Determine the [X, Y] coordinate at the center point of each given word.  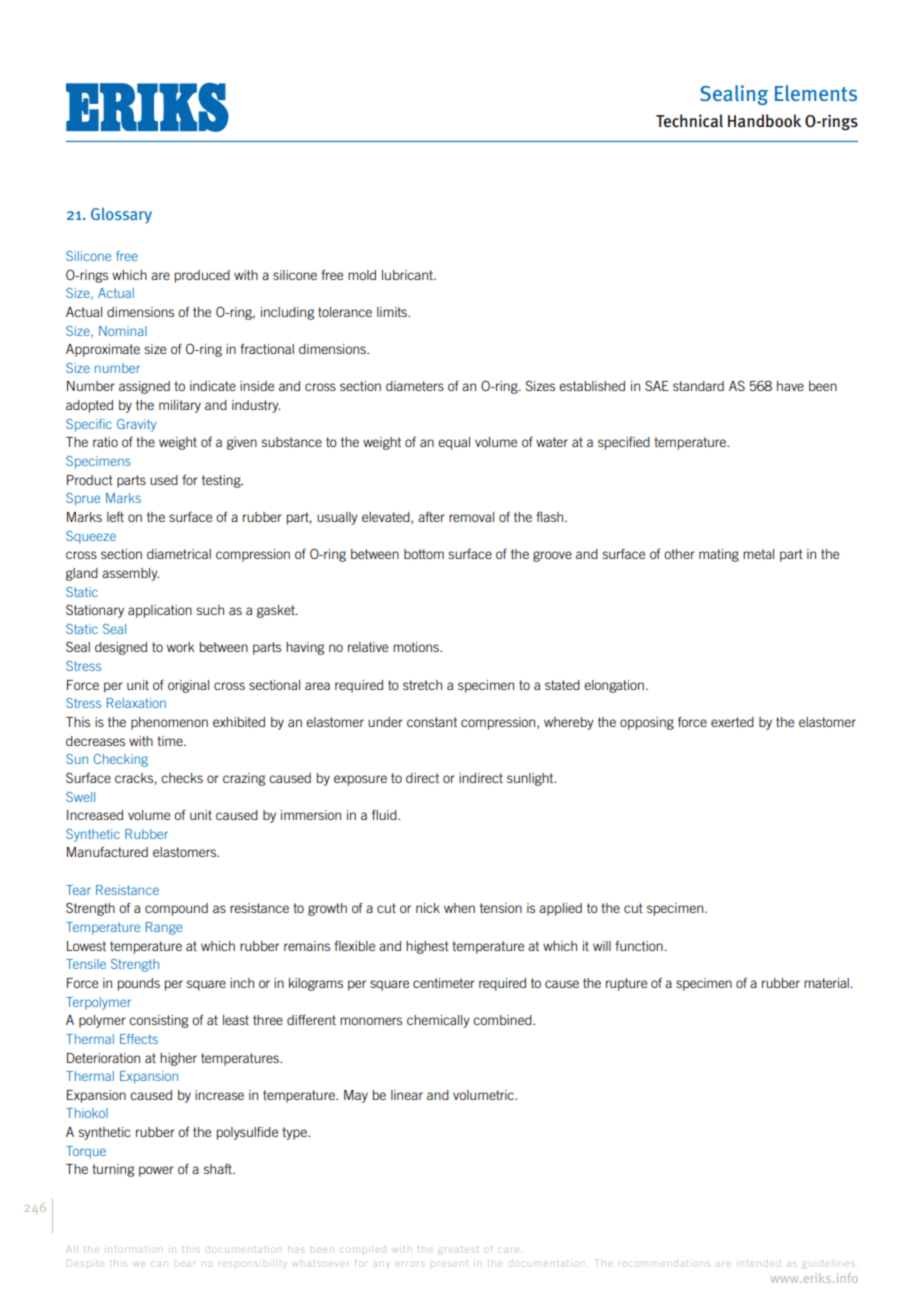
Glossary [121, 215]
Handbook [764, 121]
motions [417, 647]
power [156, 1171]
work [180, 647]
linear [407, 1095]
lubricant [408, 275]
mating [719, 555]
